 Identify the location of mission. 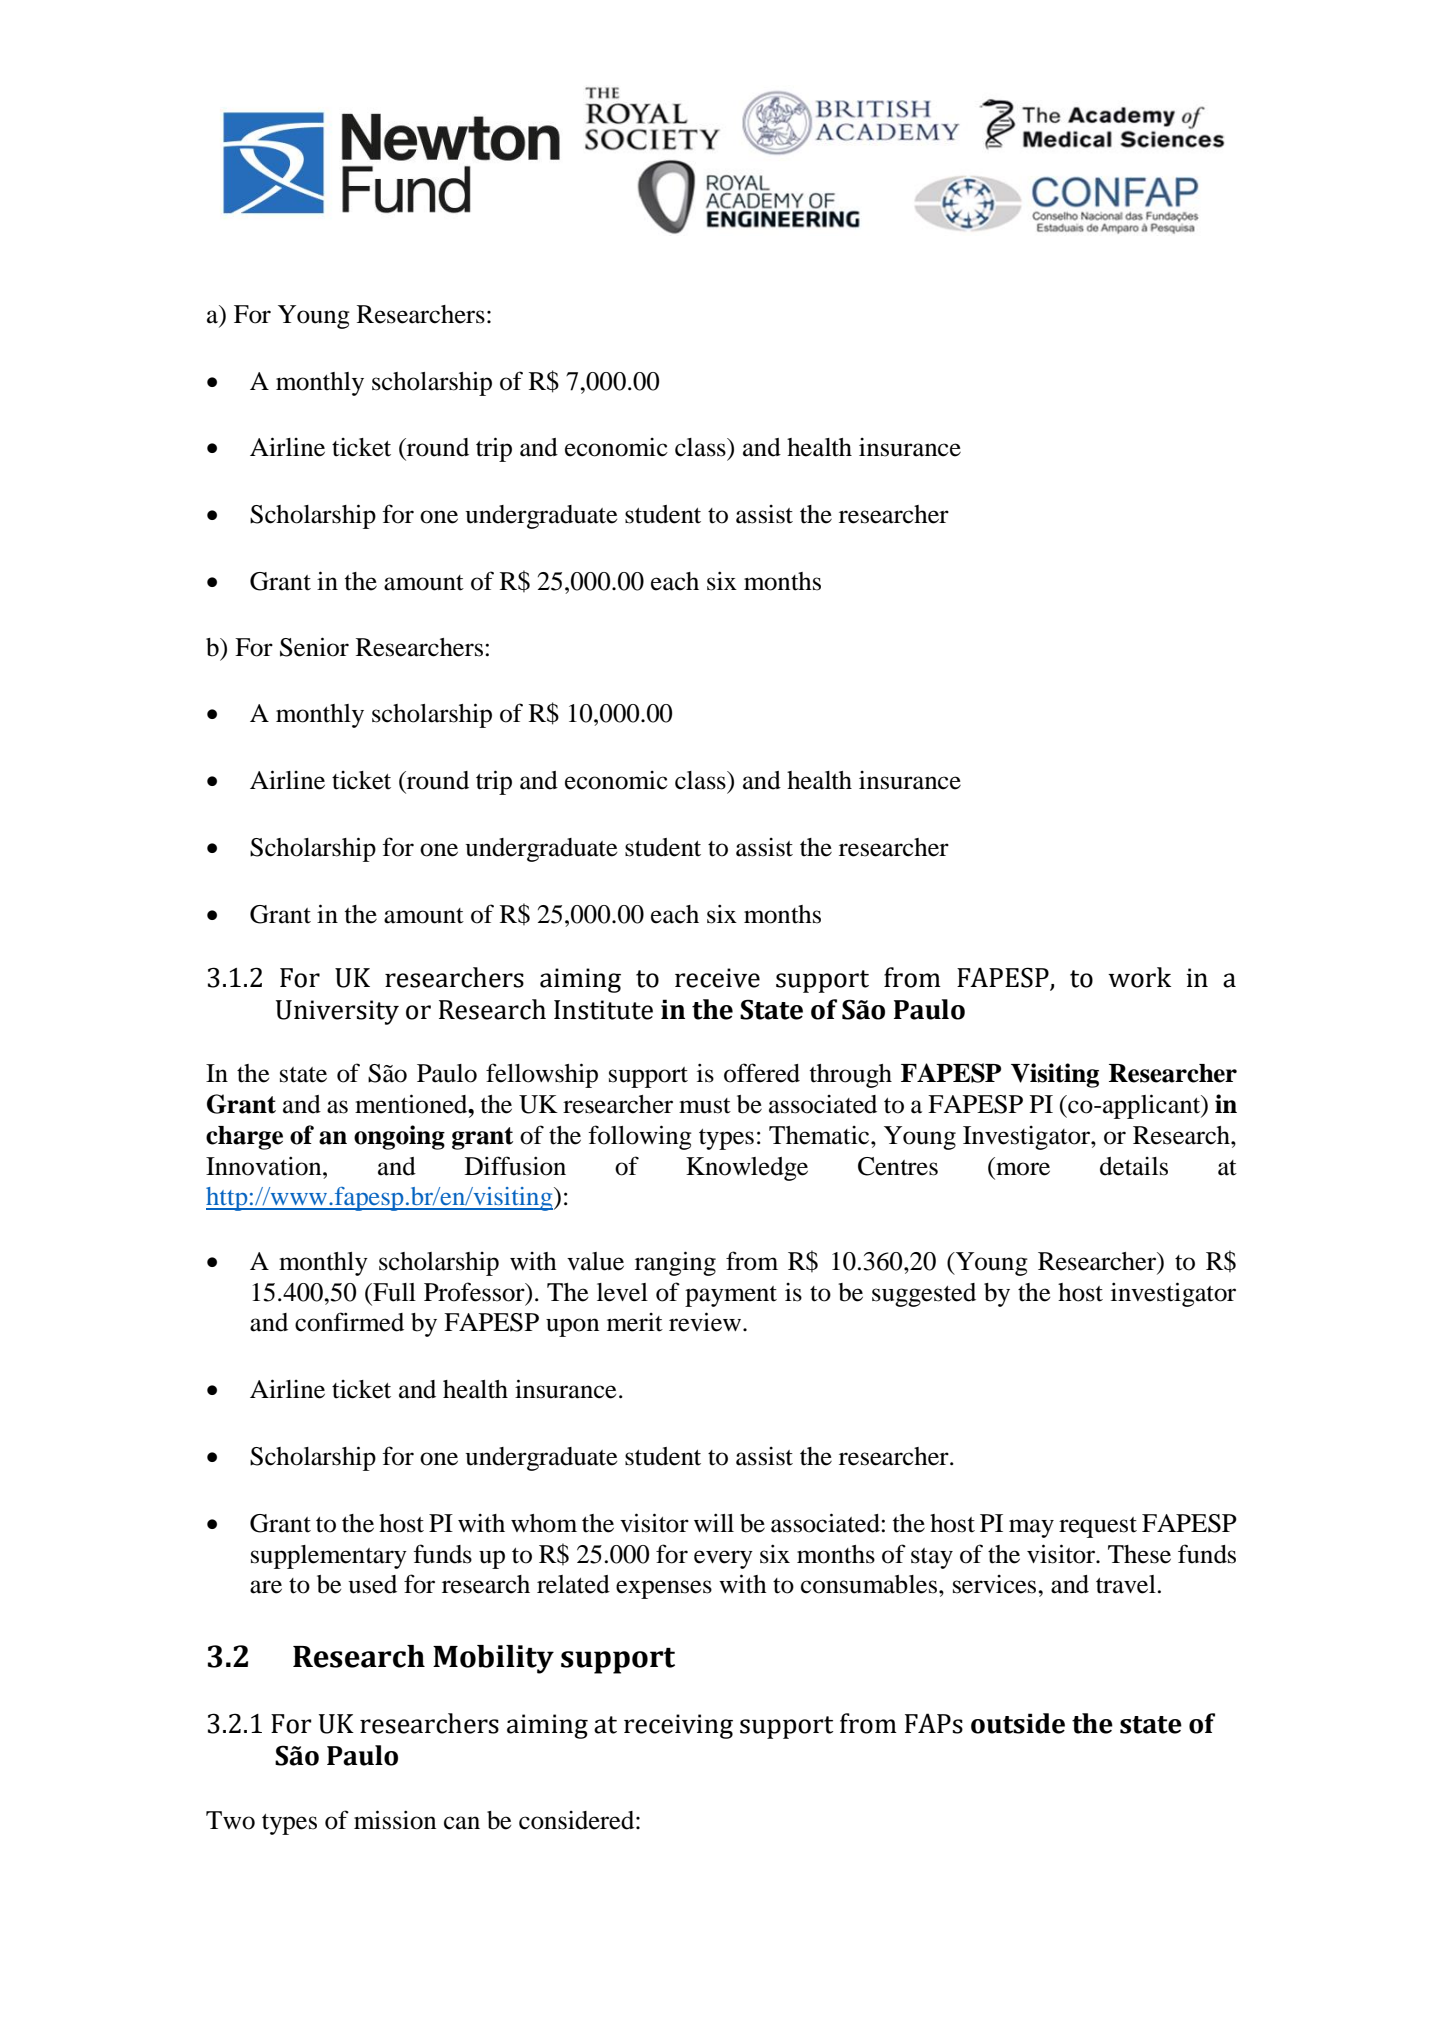
(395, 1820).
